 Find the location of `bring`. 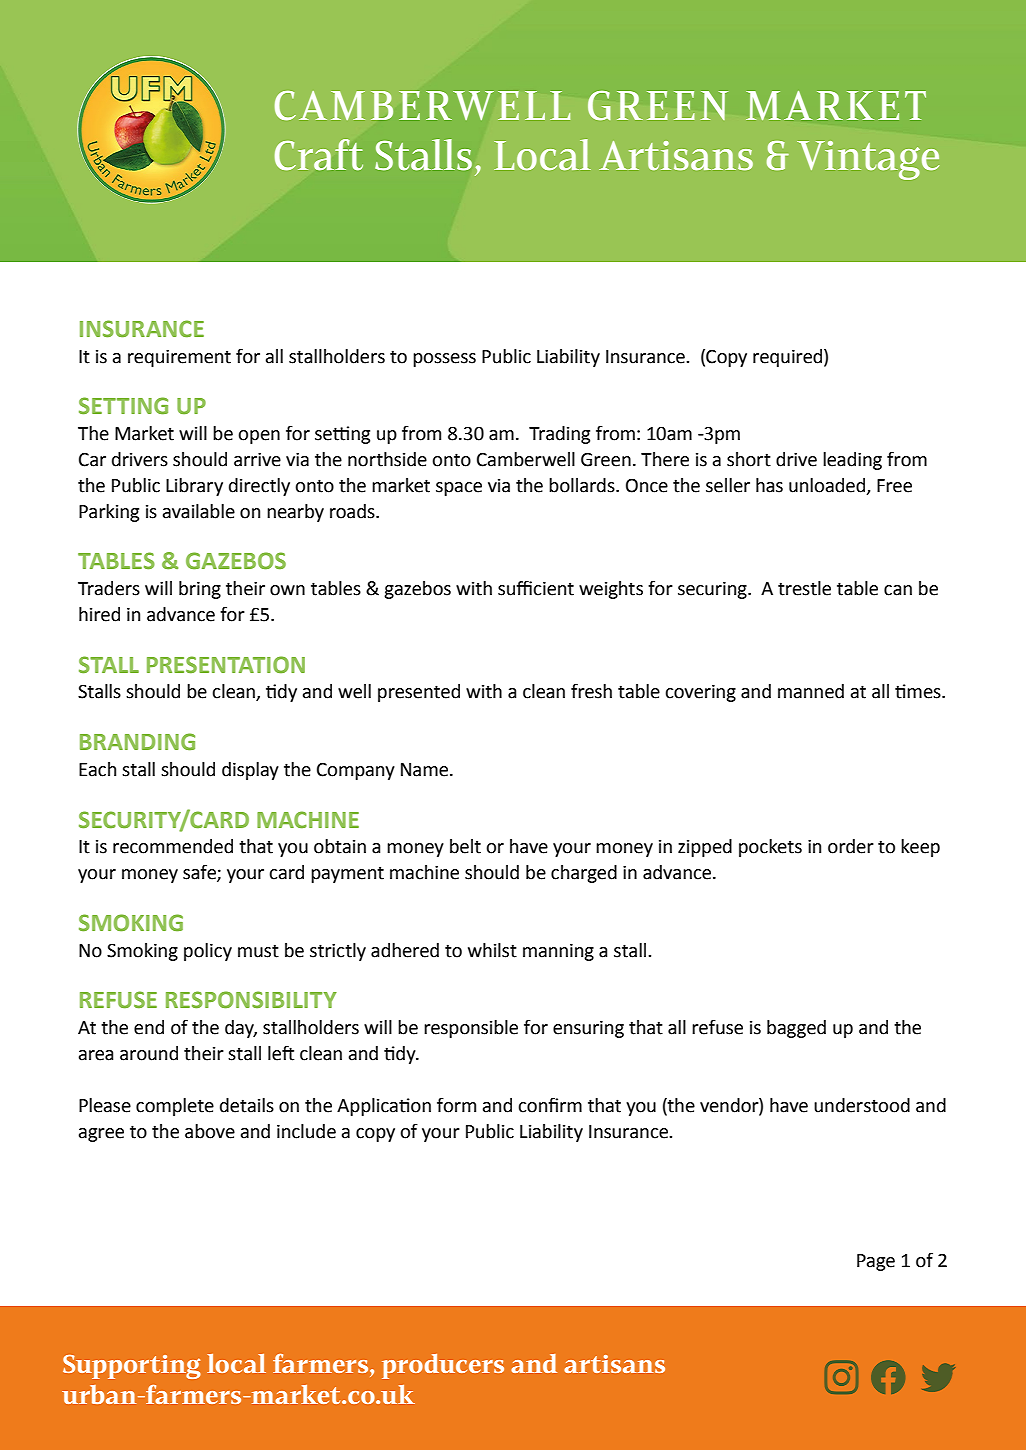

bring is located at coordinates (200, 590).
